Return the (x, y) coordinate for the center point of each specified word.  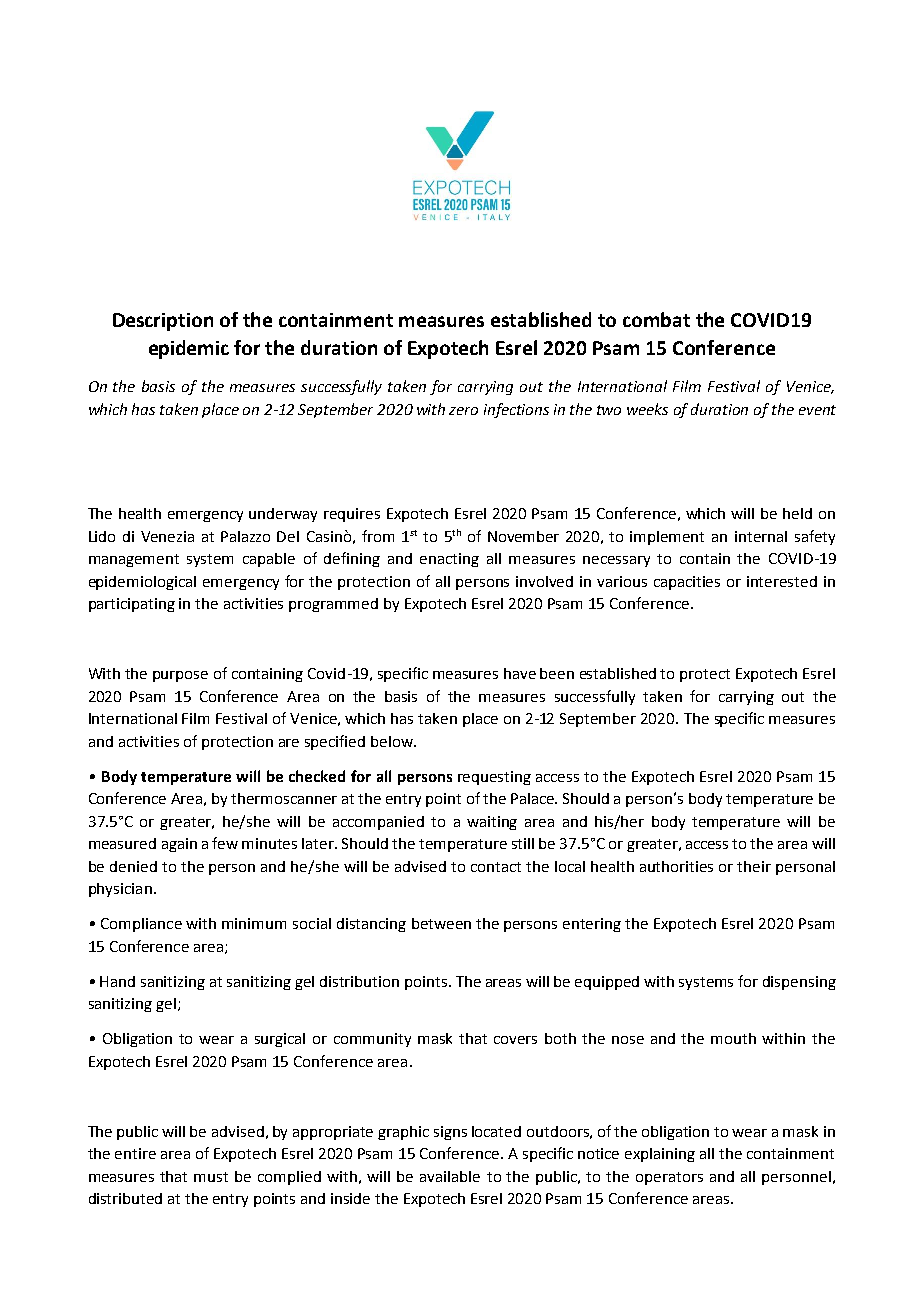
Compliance (141, 925)
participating (132, 605)
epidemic (189, 349)
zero (463, 411)
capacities (687, 583)
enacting (449, 560)
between (441, 923)
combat (656, 319)
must (211, 1177)
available (450, 1176)
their (754, 866)
